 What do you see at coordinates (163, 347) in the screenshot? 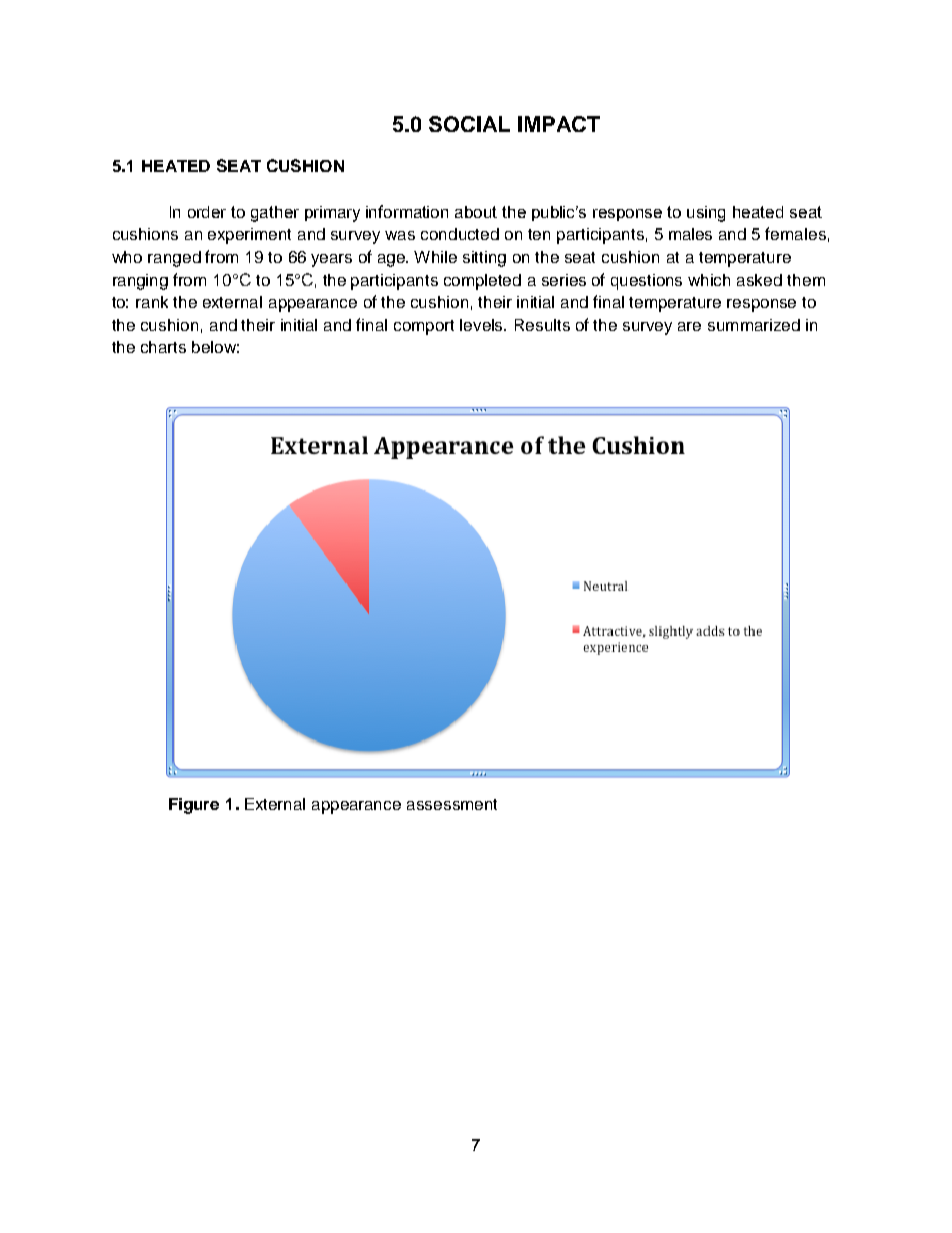
I see `charts` at bounding box center [163, 347].
